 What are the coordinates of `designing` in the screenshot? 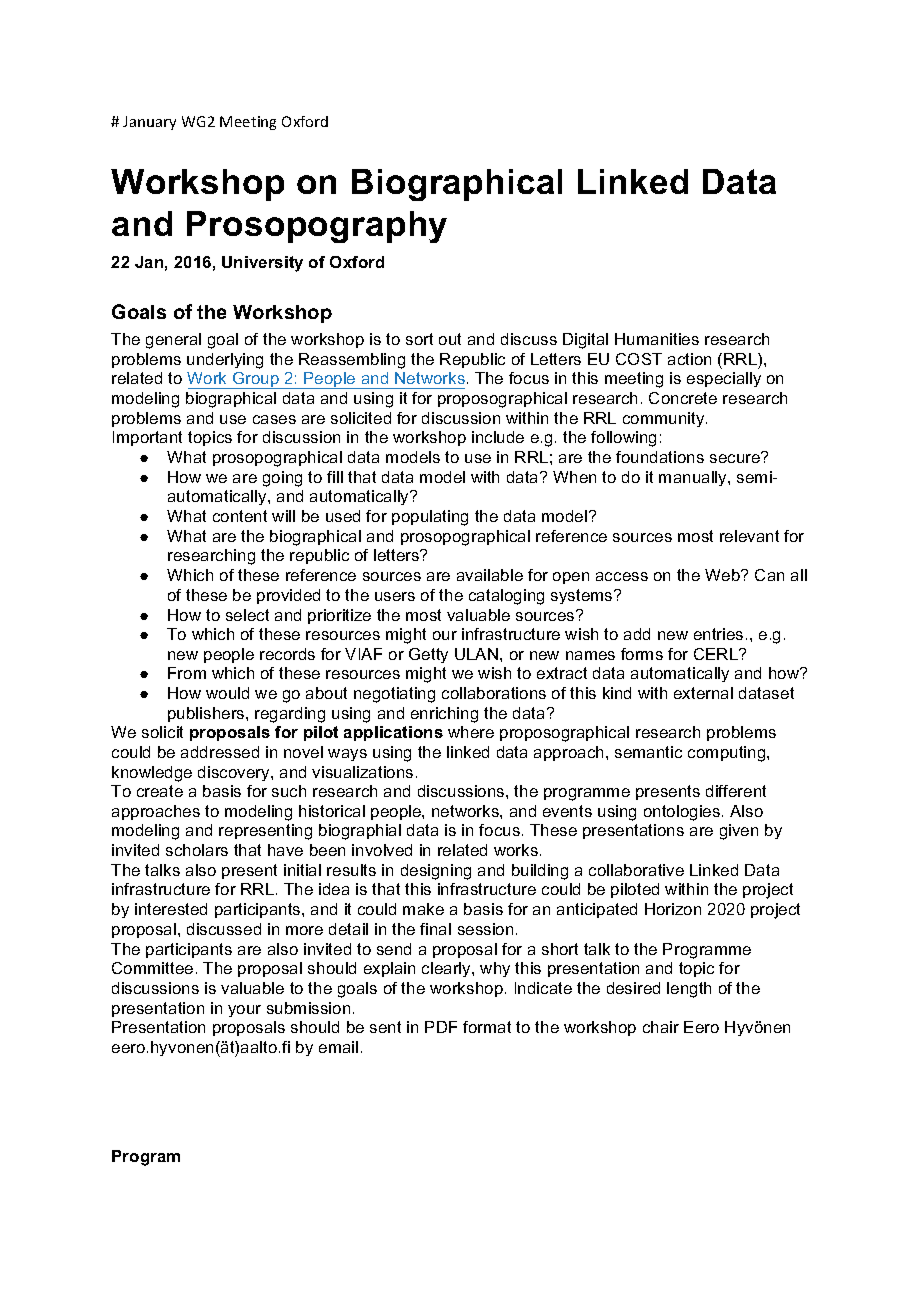 It's located at (436, 872).
